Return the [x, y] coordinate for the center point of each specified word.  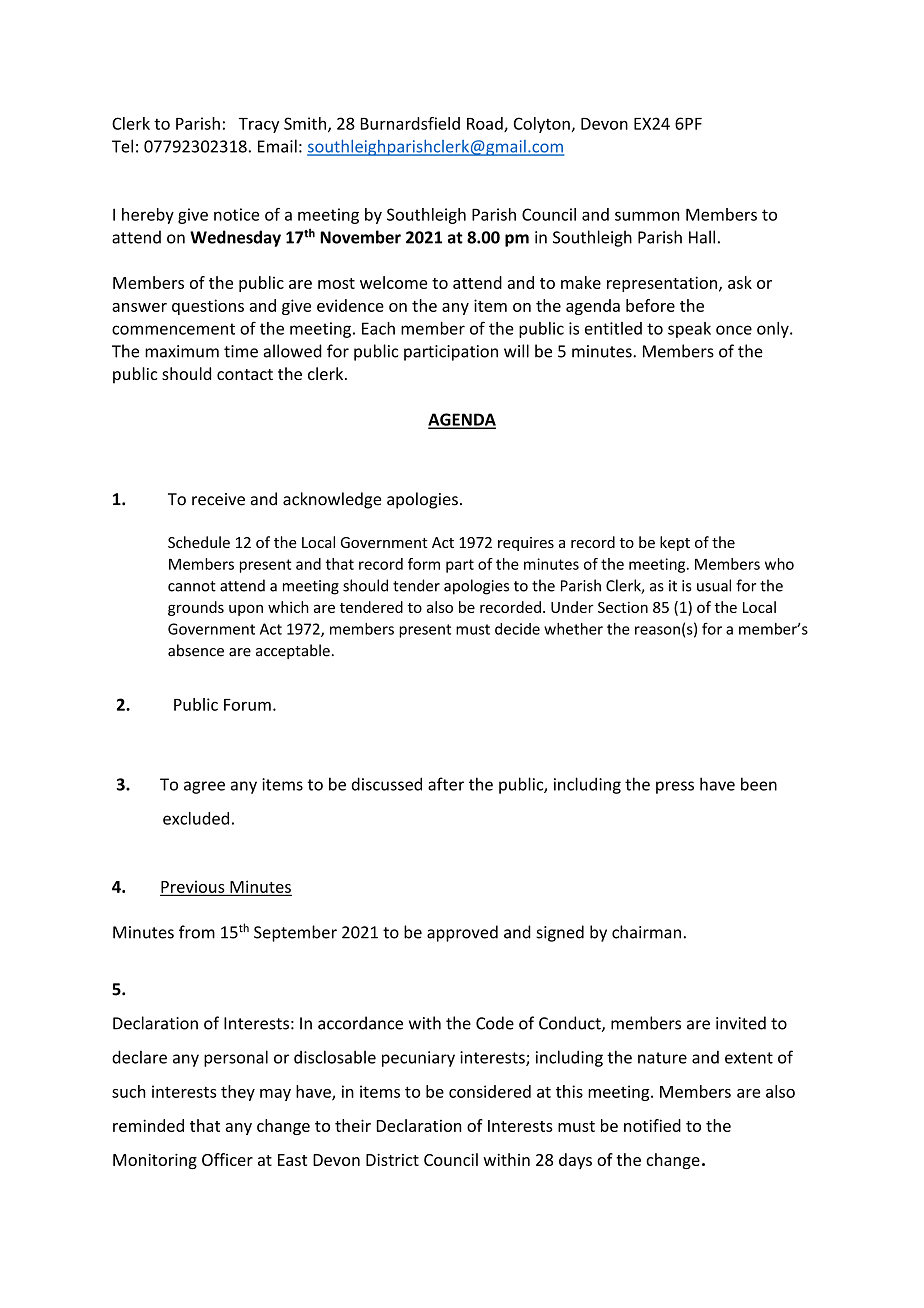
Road [486, 124]
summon [647, 216]
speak [689, 330]
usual [714, 585]
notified [652, 1125]
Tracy [259, 125]
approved [462, 933]
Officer [227, 1159]
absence [196, 650]
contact [245, 374]
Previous [193, 887]
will [516, 351]
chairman [646, 932]
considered [490, 1091]
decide [517, 629]
